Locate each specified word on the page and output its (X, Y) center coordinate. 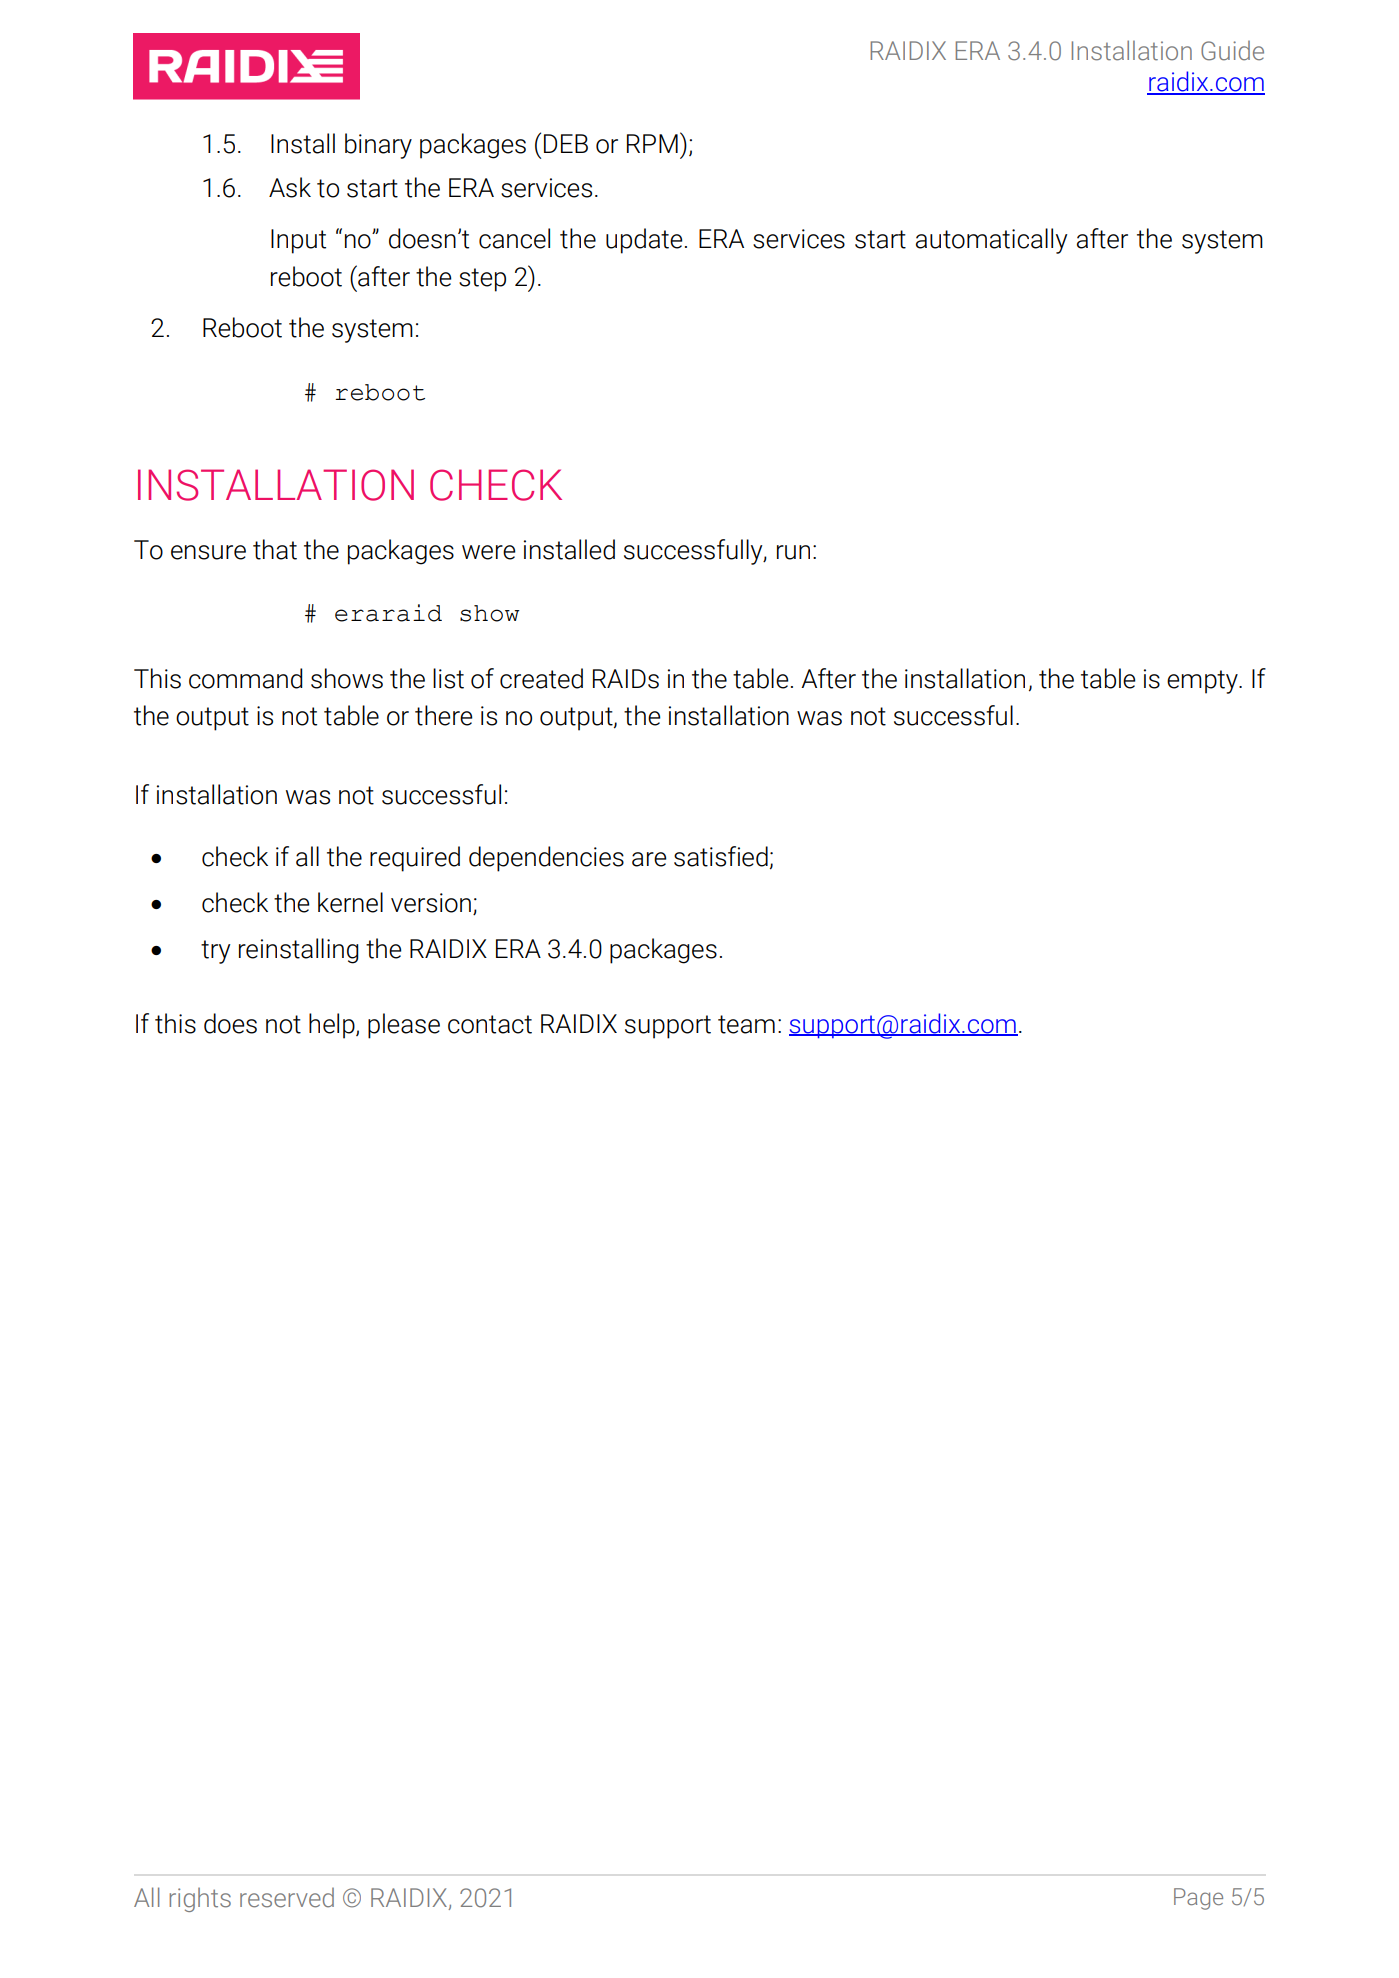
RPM (652, 143)
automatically (992, 241)
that (275, 549)
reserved (287, 1898)
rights (200, 1899)
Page (1198, 1899)
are (649, 859)
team (746, 1024)
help (333, 1026)
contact (490, 1024)
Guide (1232, 51)
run (793, 552)
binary (378, 146)
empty (1203, 682)
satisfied (721, 856)
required (415, 859)
